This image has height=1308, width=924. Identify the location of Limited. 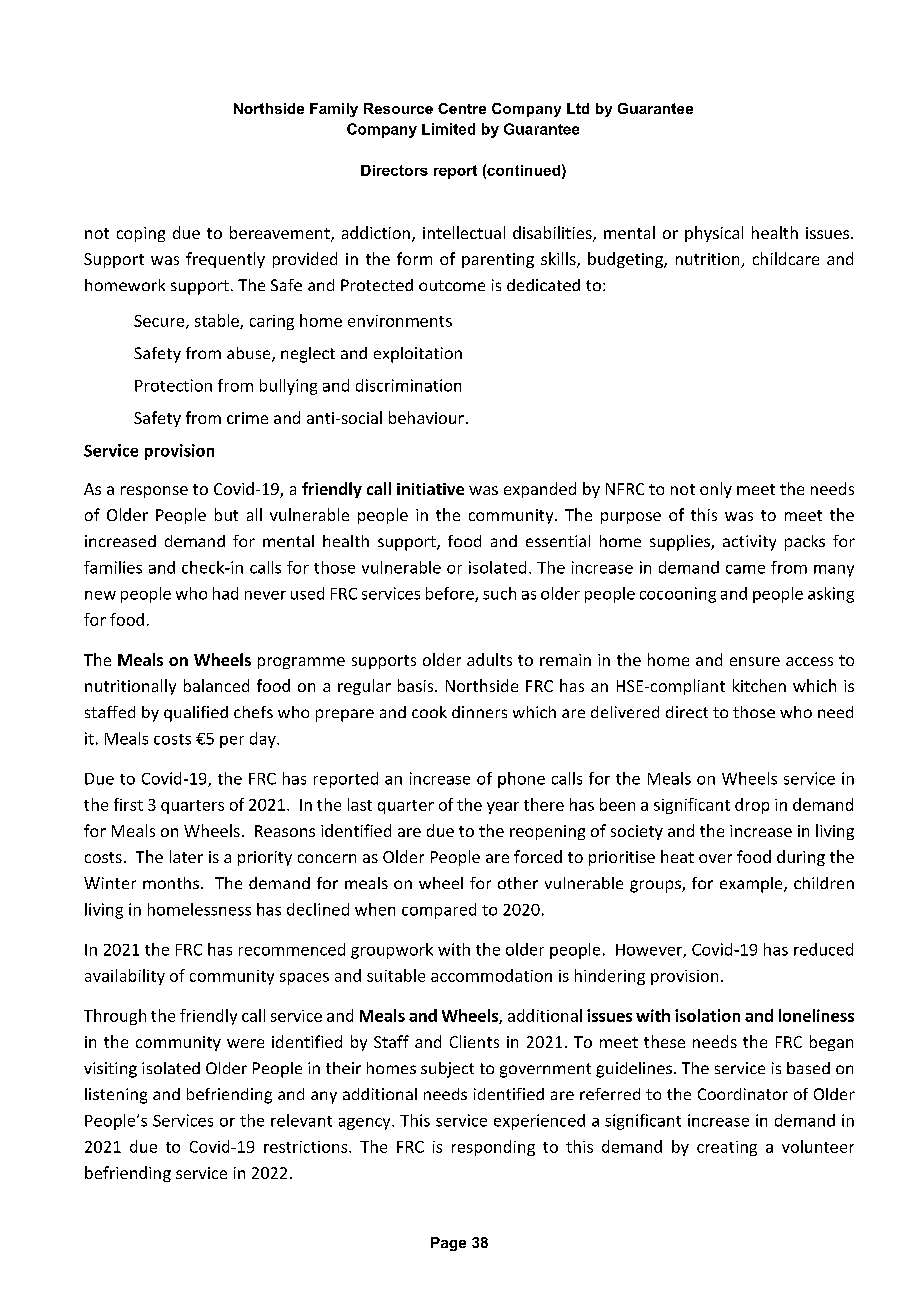
(448, 129).
